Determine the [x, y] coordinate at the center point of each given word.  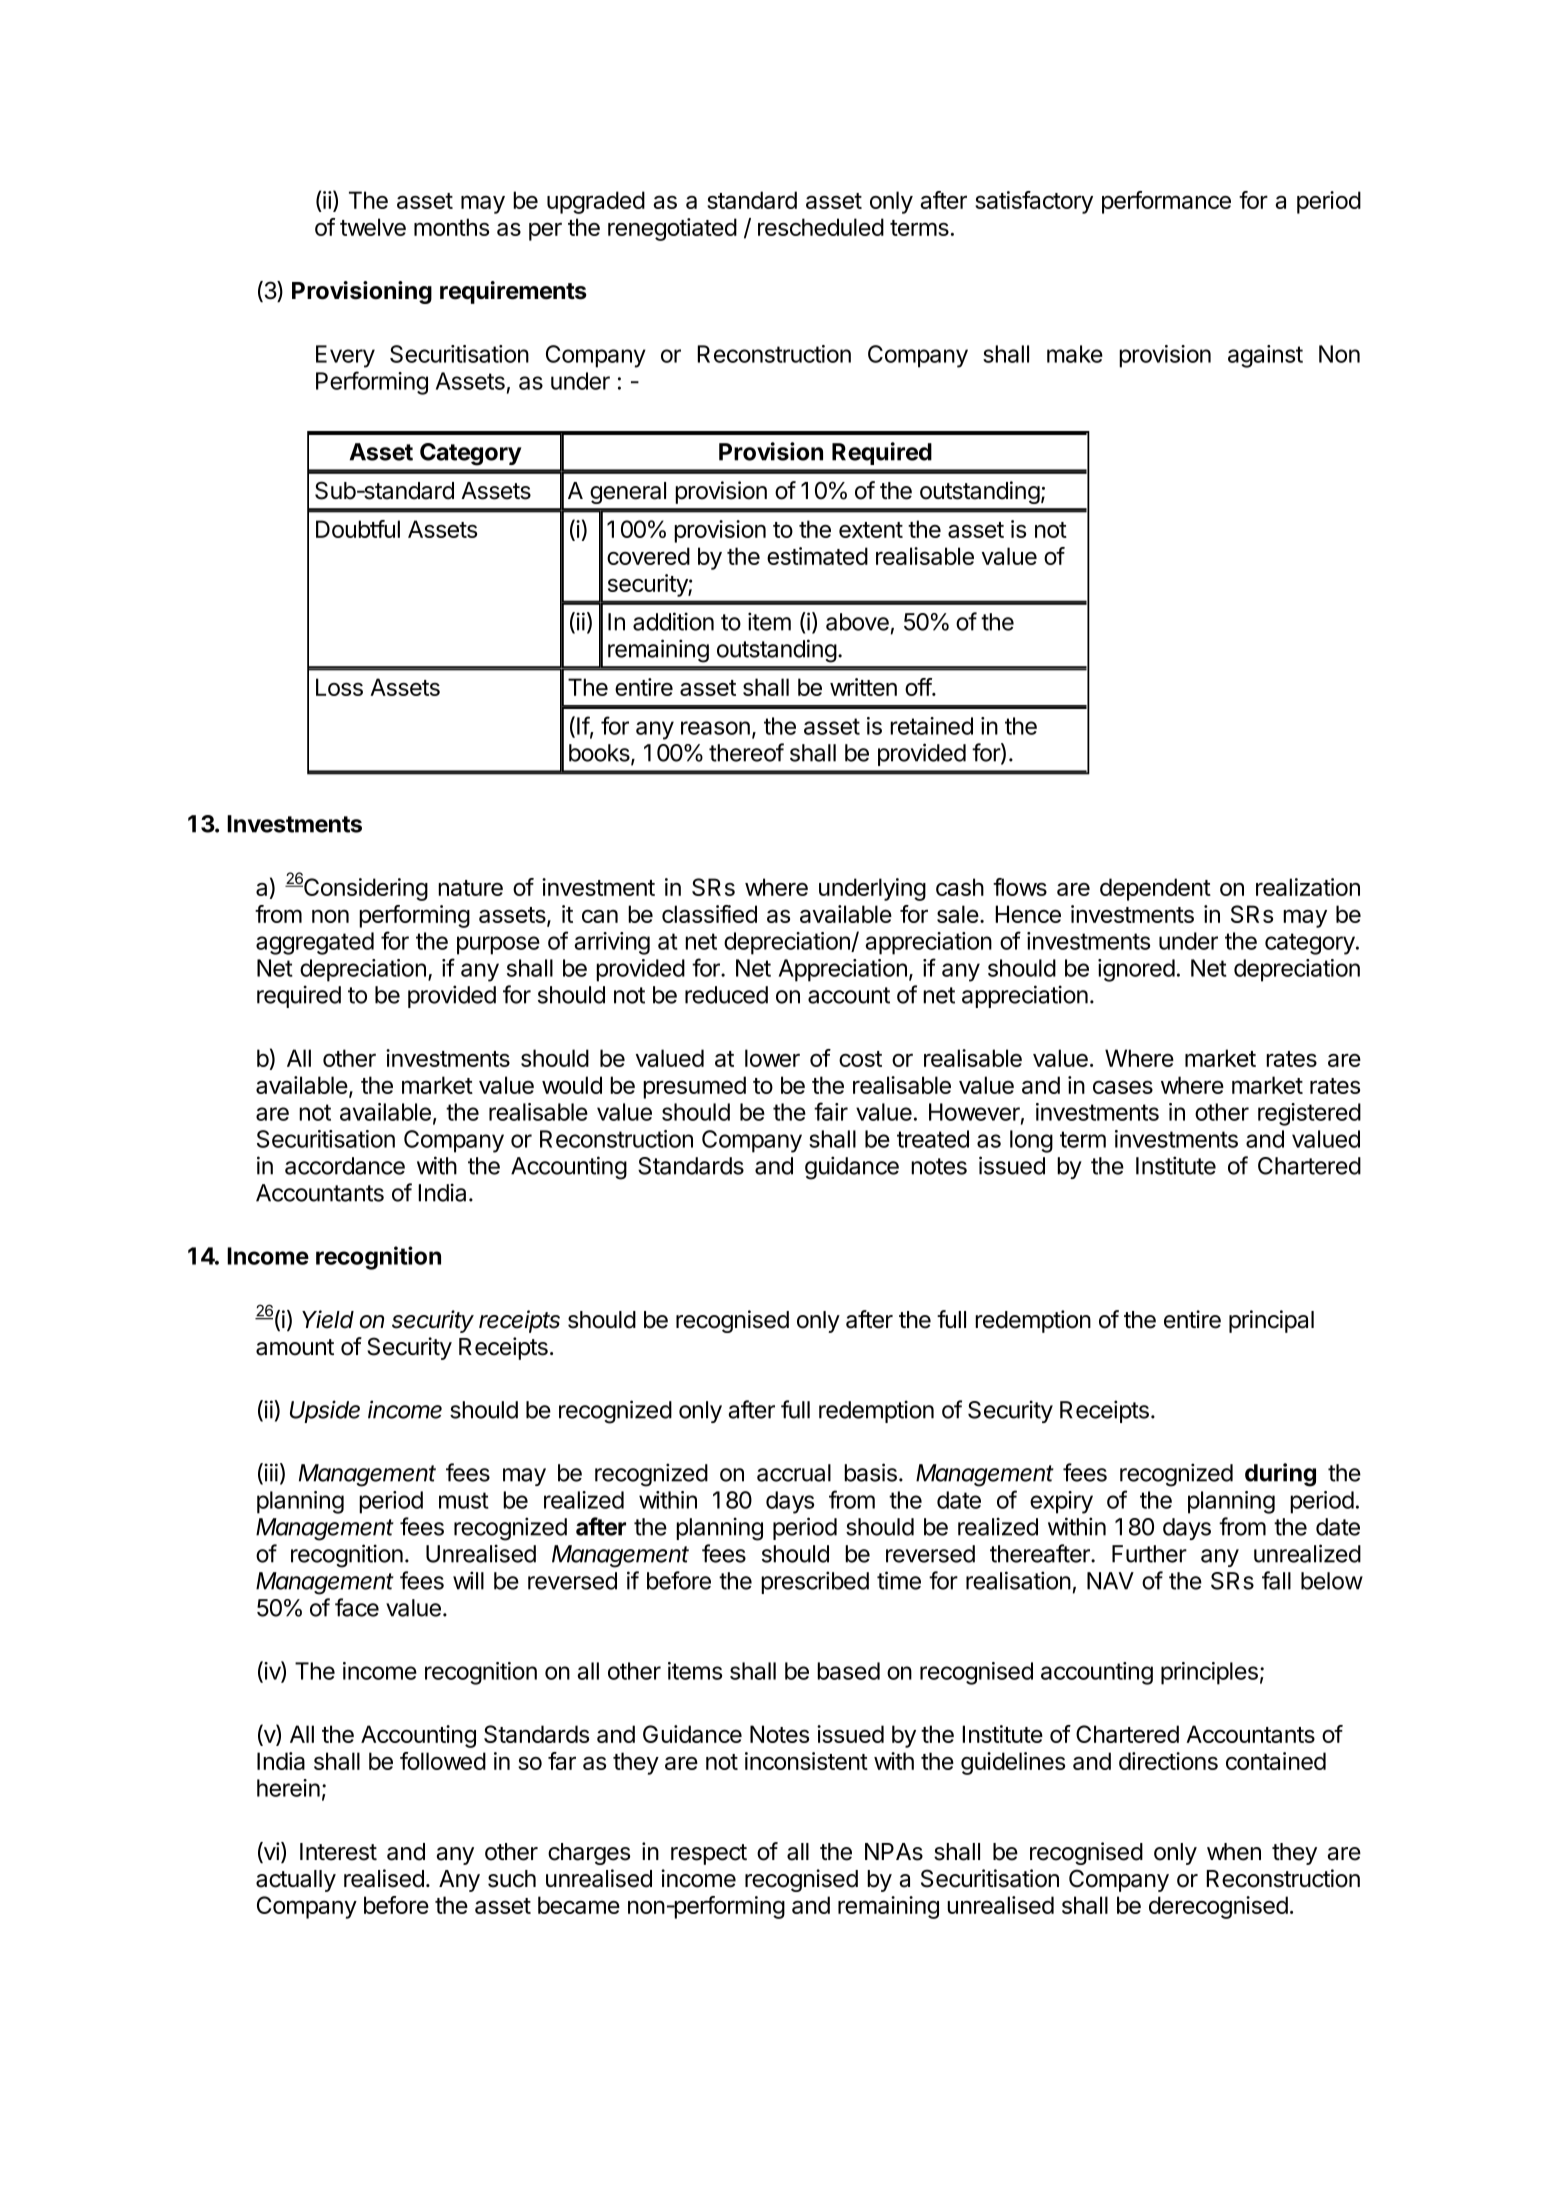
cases [1123, 1087]
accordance [345, 1166]
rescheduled [821, 227]
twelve [373, 227]
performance [1166, 202]
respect [709, 1854]
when [1234, 1852]
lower [772, 1058]
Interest [338, 1852]
